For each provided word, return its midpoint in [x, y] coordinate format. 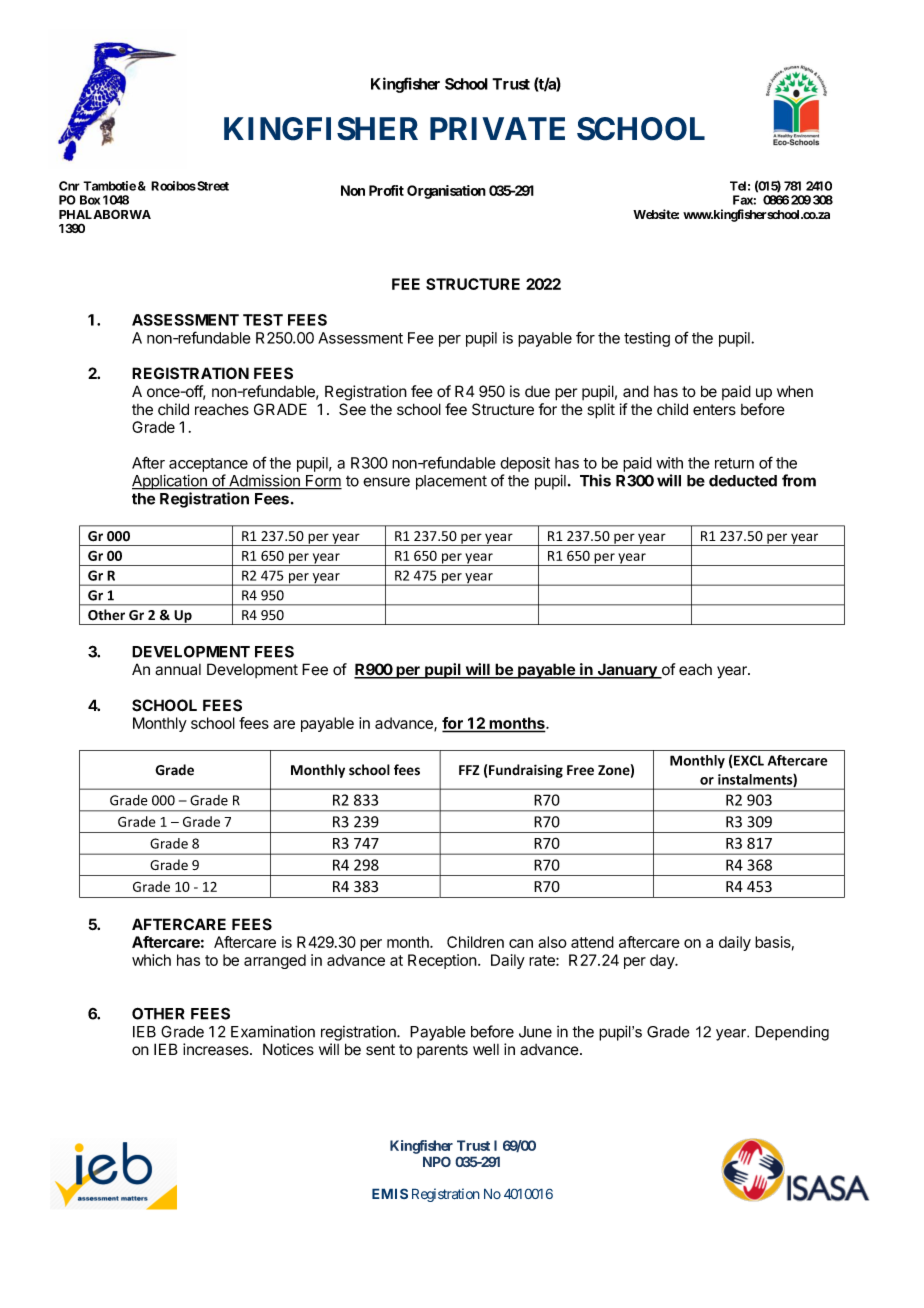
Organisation [446, 192]
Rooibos [173, 186]
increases [217, 1049]
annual [178, 670]
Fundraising [526, 771]
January [627, 671]
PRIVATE [497, 128]
